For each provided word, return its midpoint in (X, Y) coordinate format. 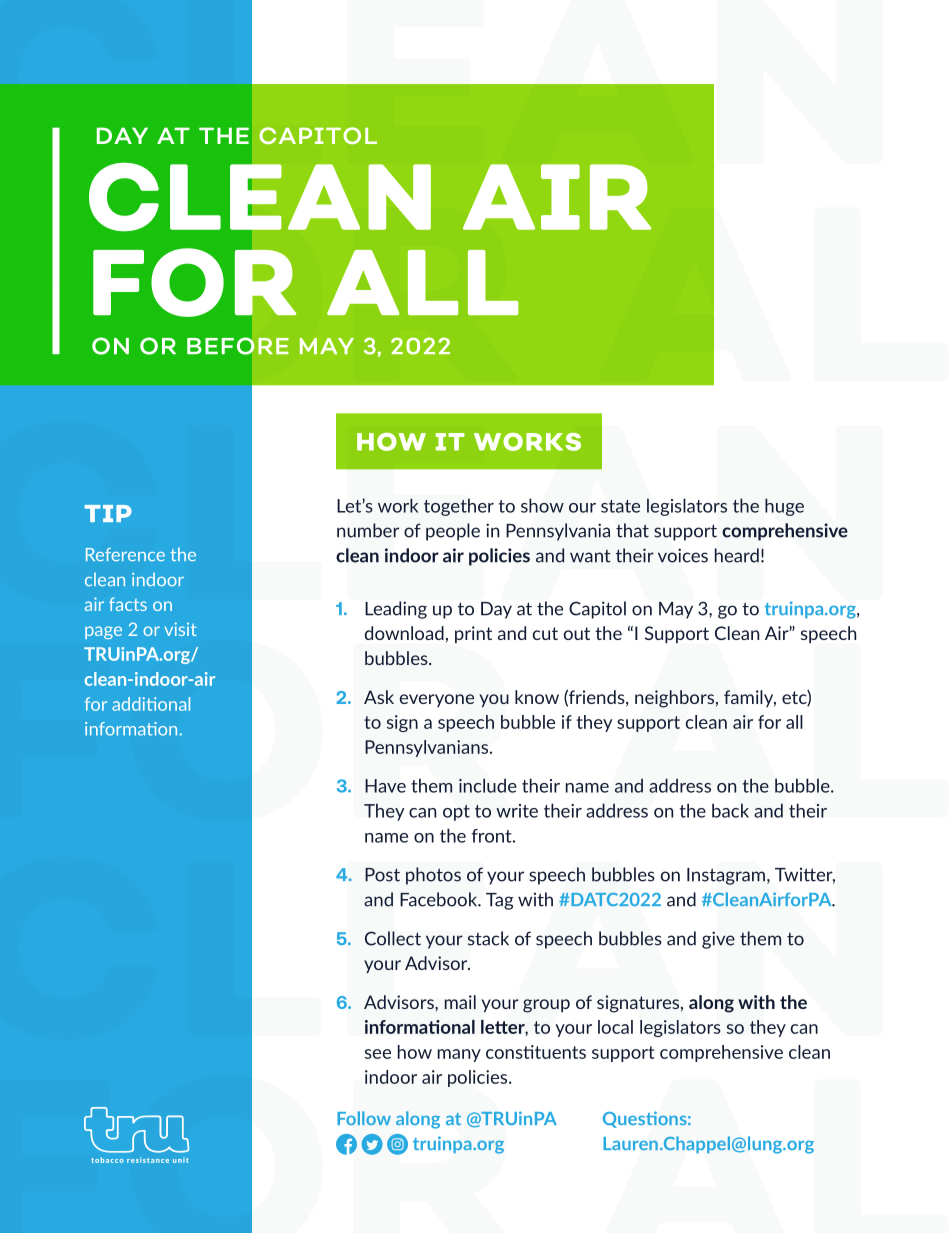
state (620, 506)
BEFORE (238, 346)
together (459, 507)
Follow (364, 1118)
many (459, 1055)
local (615, 1027)
